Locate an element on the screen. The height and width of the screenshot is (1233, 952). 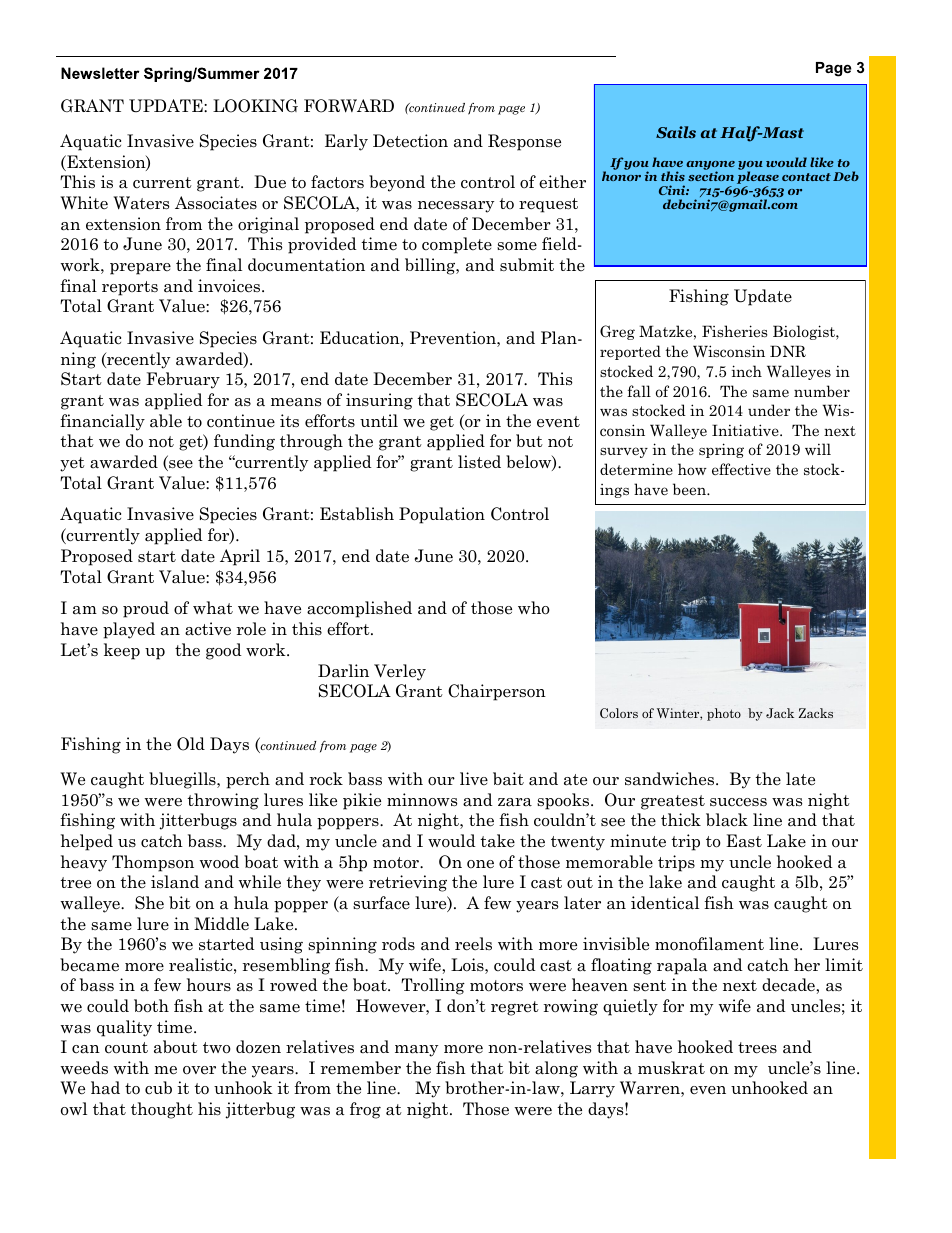
cub is located at coordinates (158, 1087).
